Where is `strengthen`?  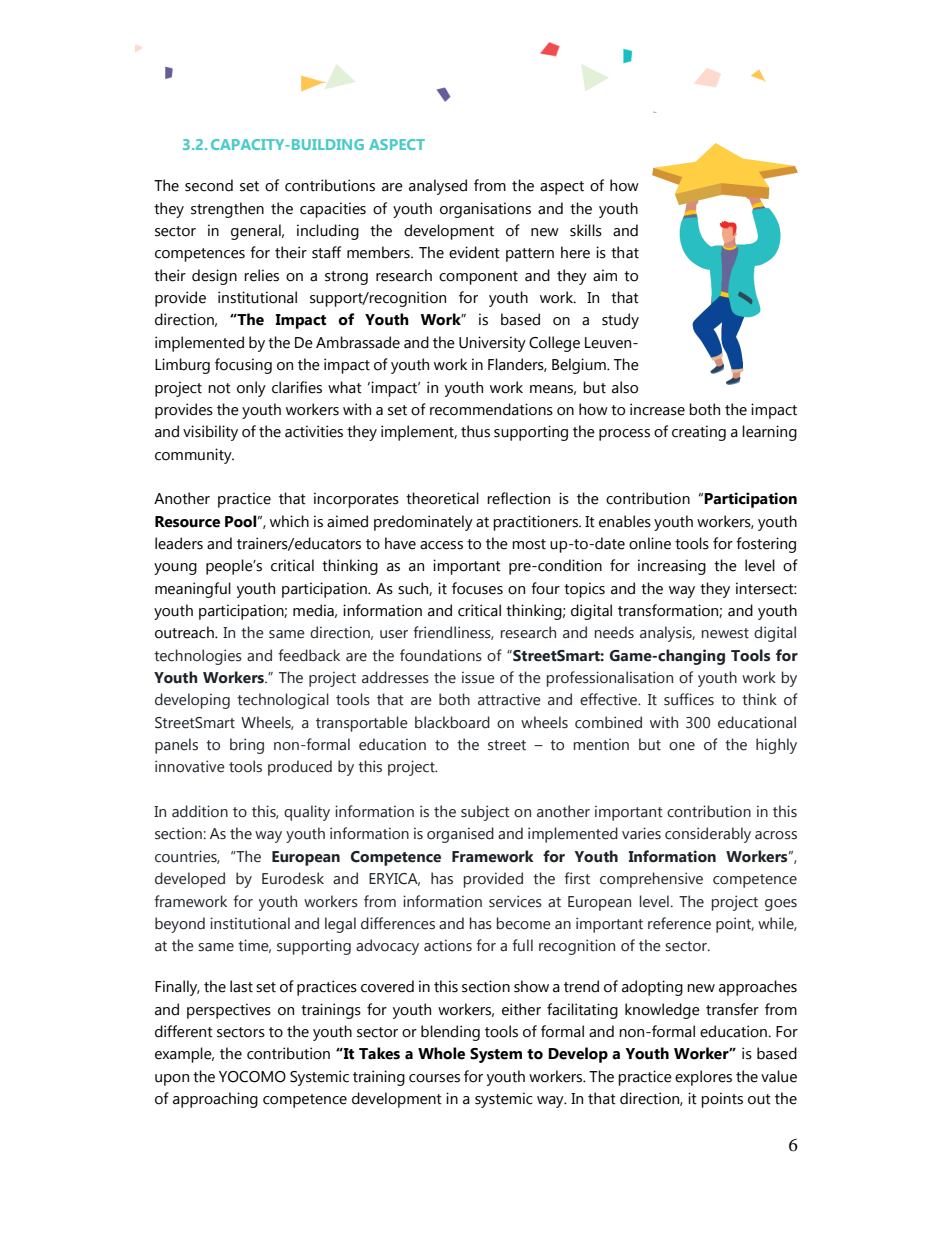 strengthen is located at coordinates (227, 210).
